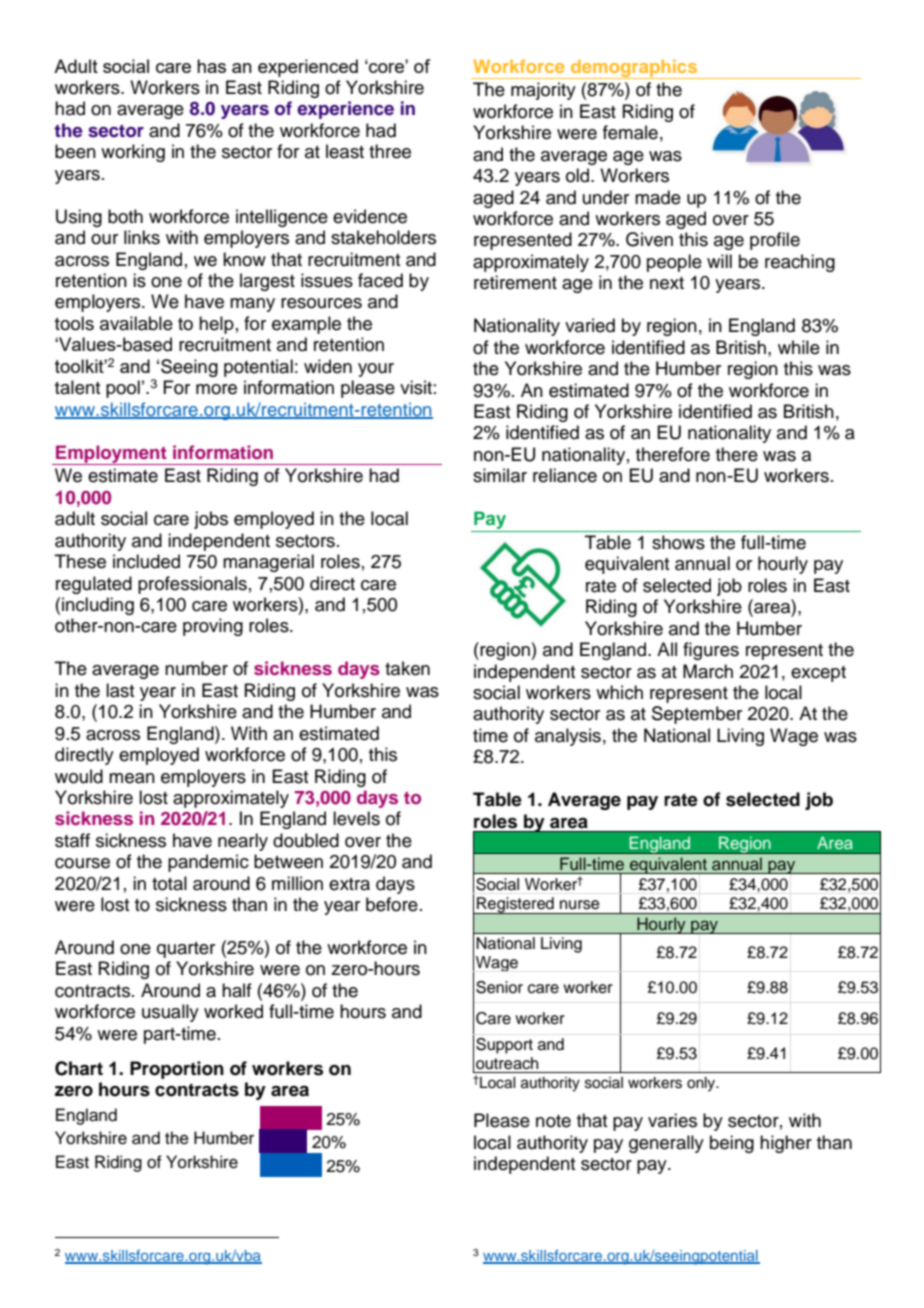  What do you see at coordinates (580, 905) in the page?
I see `nurse` at bounding box center [580, 905].
